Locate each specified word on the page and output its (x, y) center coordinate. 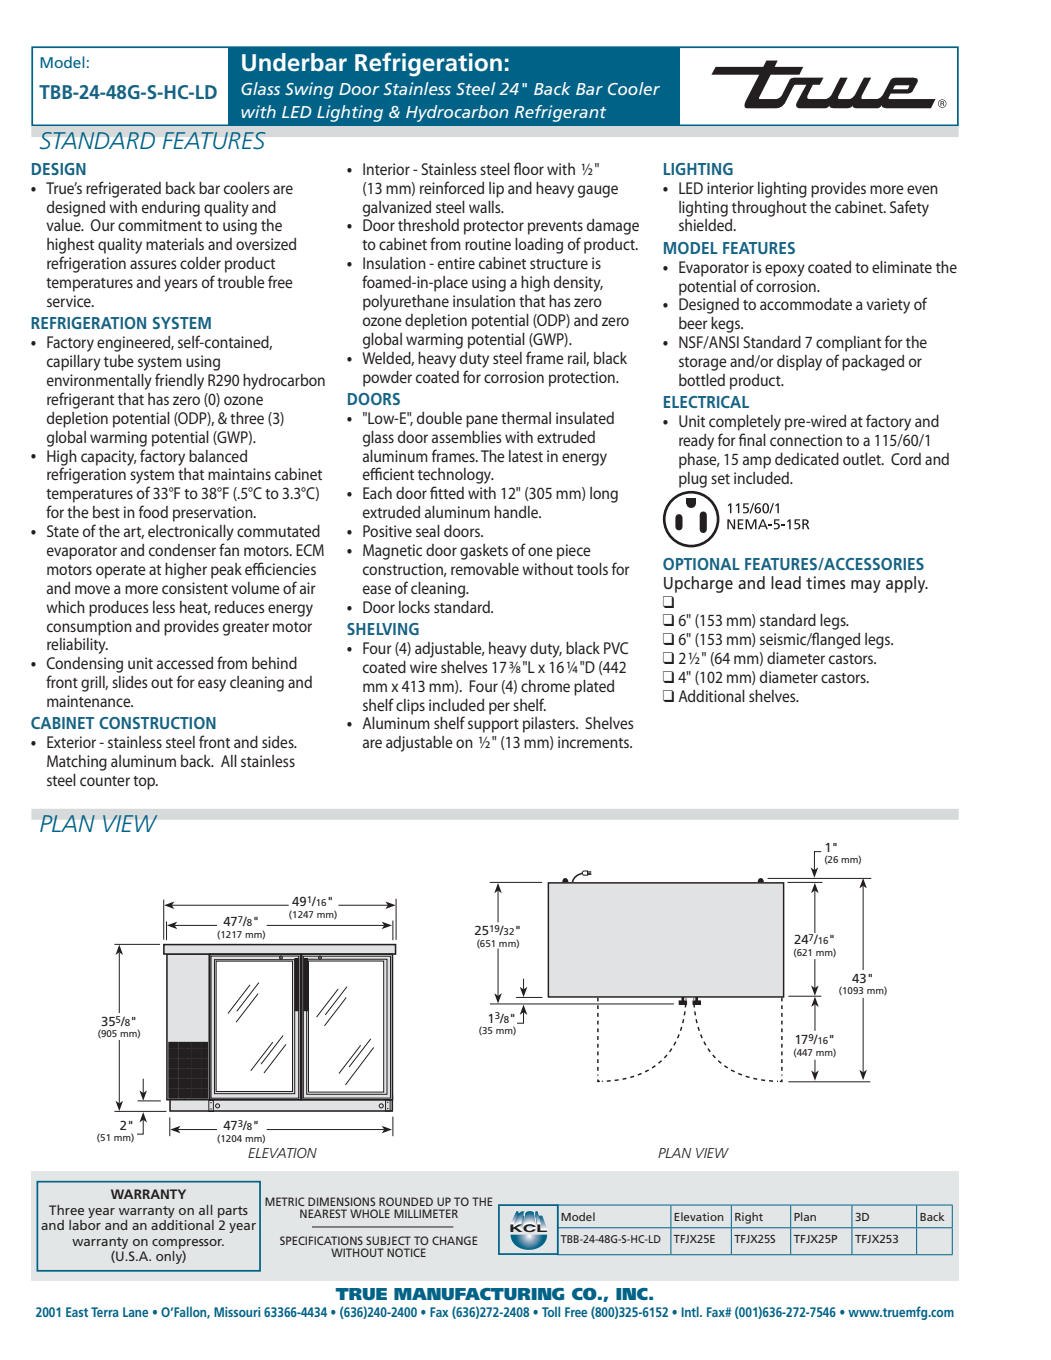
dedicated (807, 459)
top (145, 783)
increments (594, 742)
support (493, 726)
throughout (769, 209)
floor (529, 168)
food (153, 511)
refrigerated (123, 189)
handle (517, 512)
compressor (188, 1244)
